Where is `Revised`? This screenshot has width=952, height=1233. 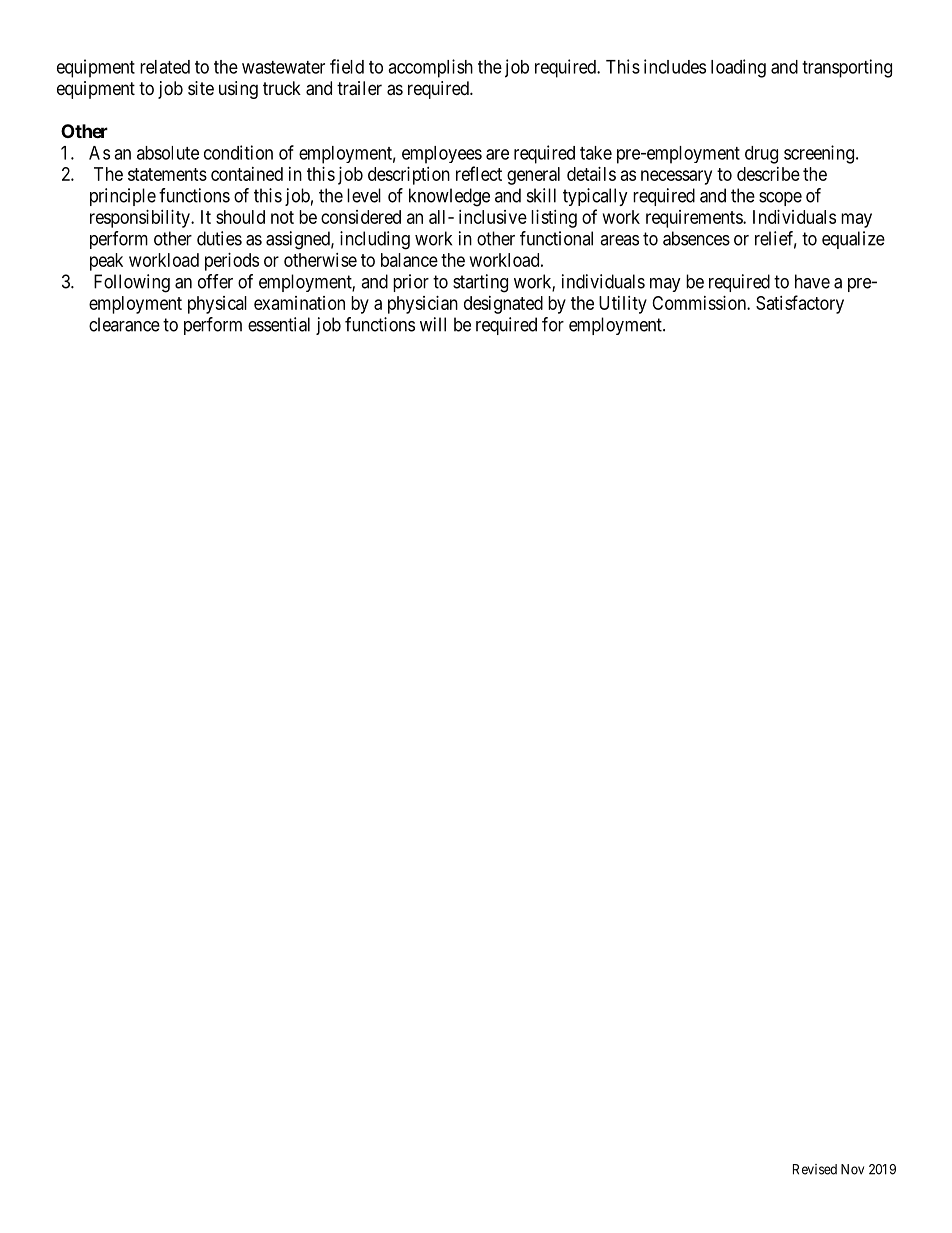
Revised is located at coordinates (815, 1169).
